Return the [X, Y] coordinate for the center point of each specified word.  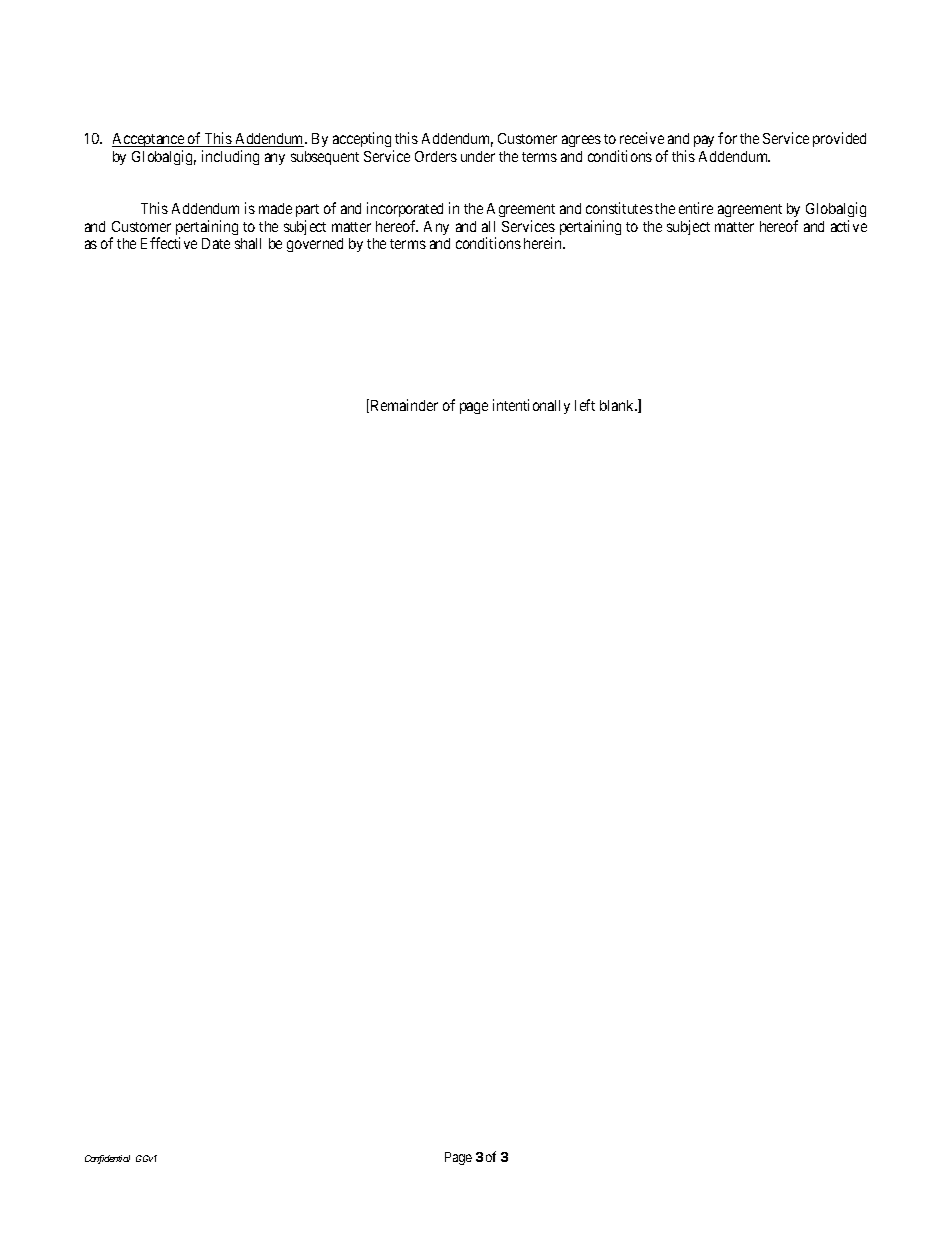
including [230, 157]
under [478, 156]
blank [618, 405]
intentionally [531, 406]
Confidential [107, 1159]
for [727, 138]
